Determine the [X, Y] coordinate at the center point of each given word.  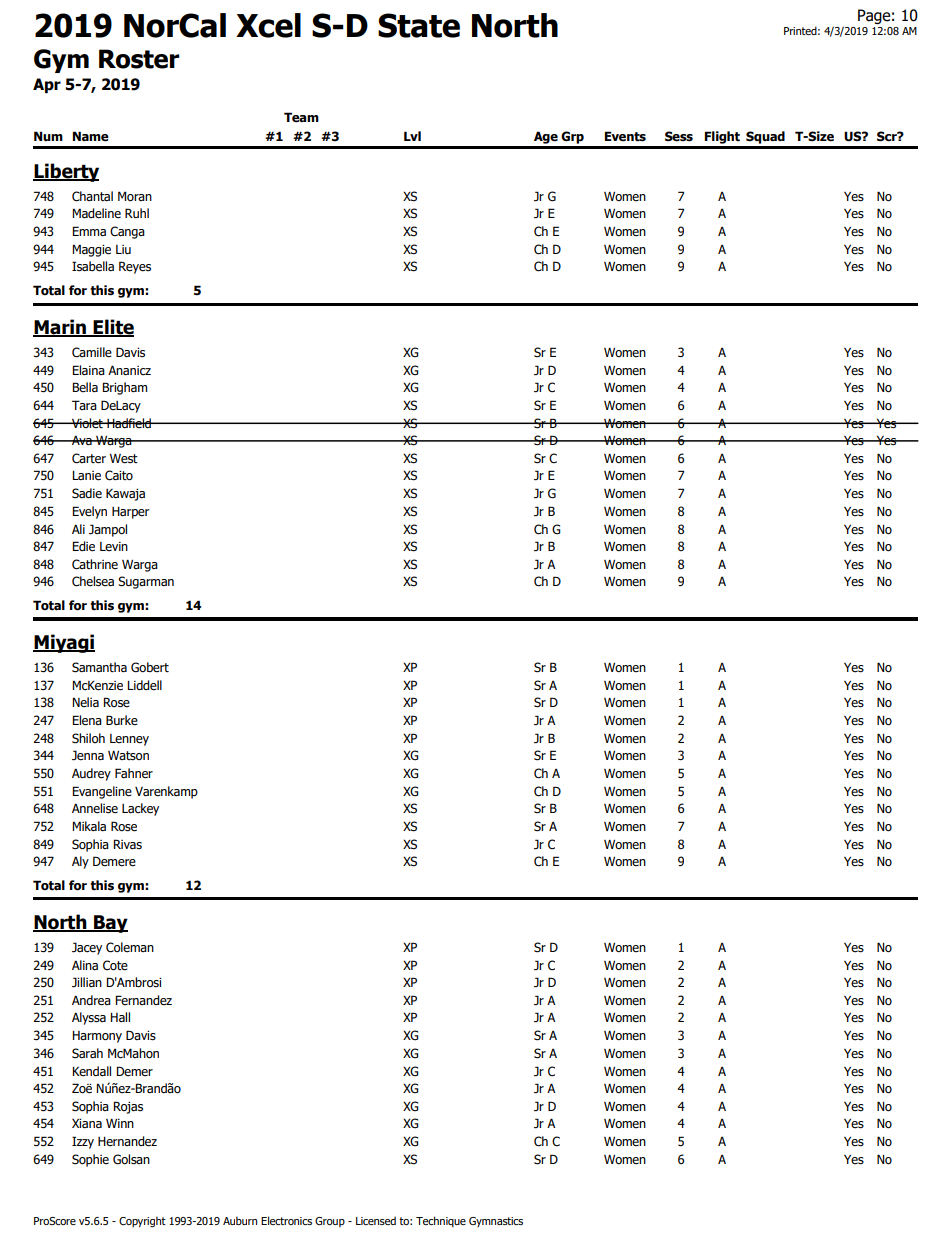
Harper [130, 513]
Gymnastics [496, 1222]
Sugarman [146, 582]
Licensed [376, 1220]
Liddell [144, 685]
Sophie [90, 1160]
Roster [139, 59]
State [419, 25]
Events [625, 136]
